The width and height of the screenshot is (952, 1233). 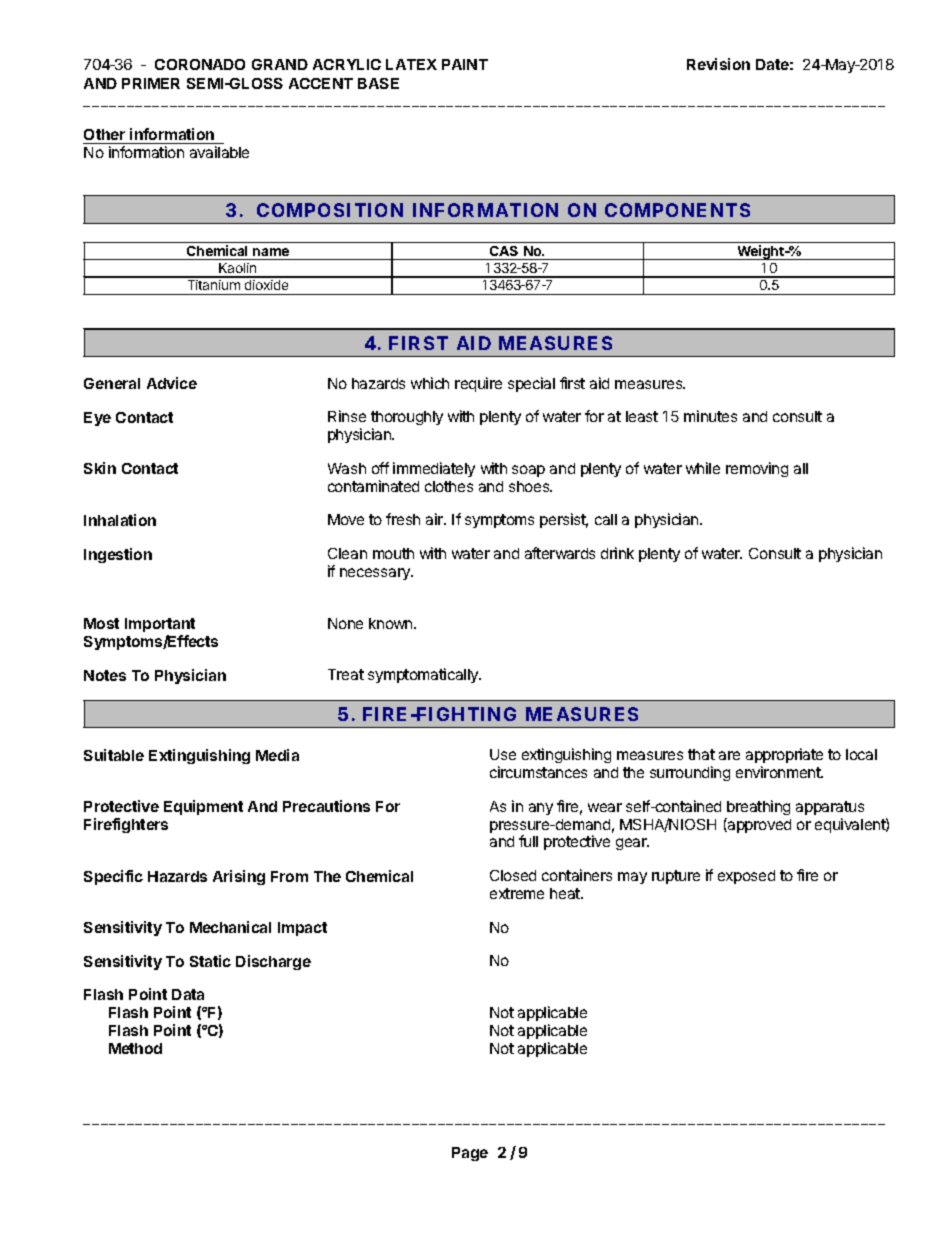 What do you see at coordinates (465, 64) in the screenshot?
I see `PAINT` at bounding box center [465, 64].
